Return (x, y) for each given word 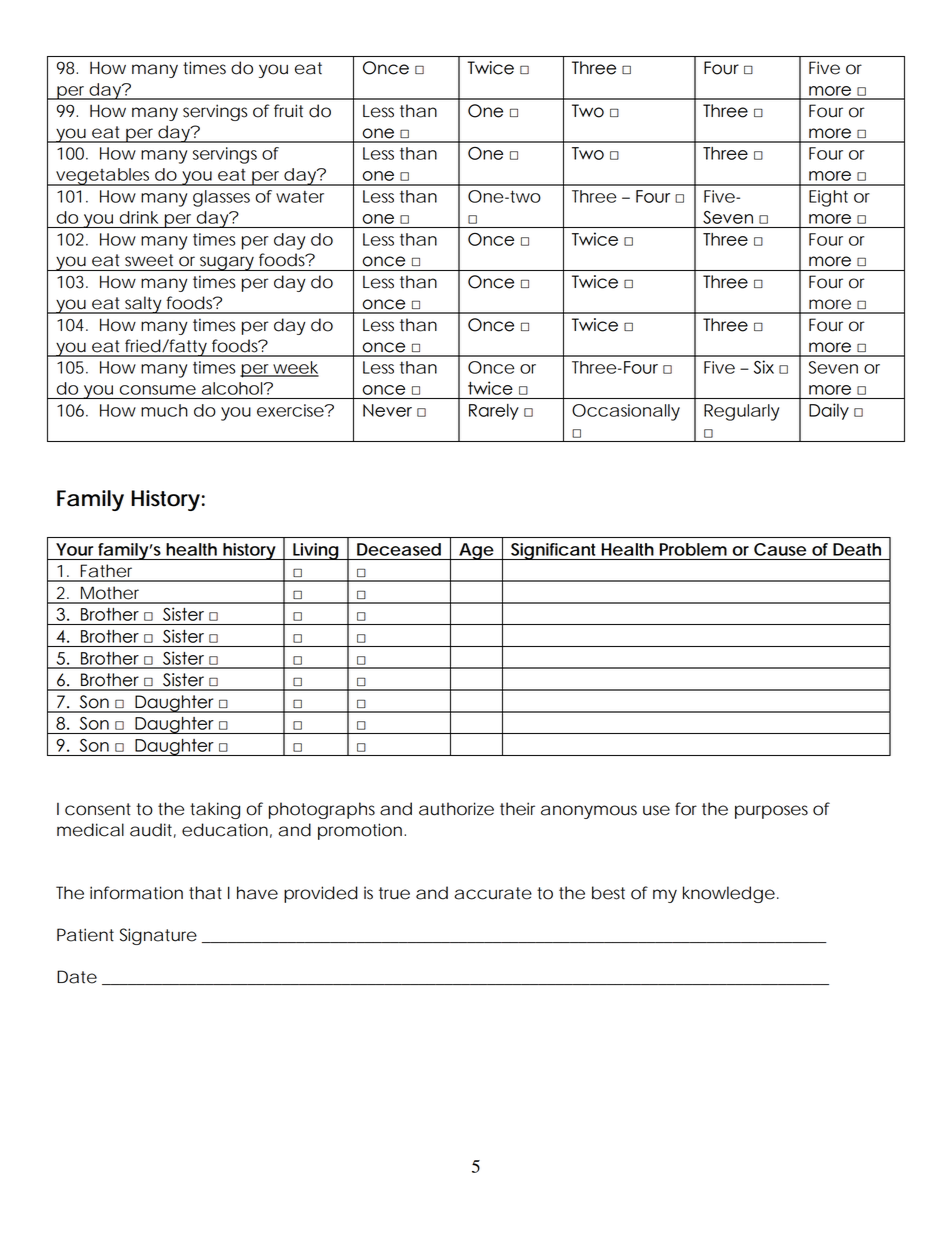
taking (215, 810)
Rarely (494, 412)
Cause (780, 549)
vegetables (104, 177)
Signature (158, 936)
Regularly (741, 412)
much (164, 410)
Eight (828, 198)
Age (476, 551)
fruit (288, 111)
